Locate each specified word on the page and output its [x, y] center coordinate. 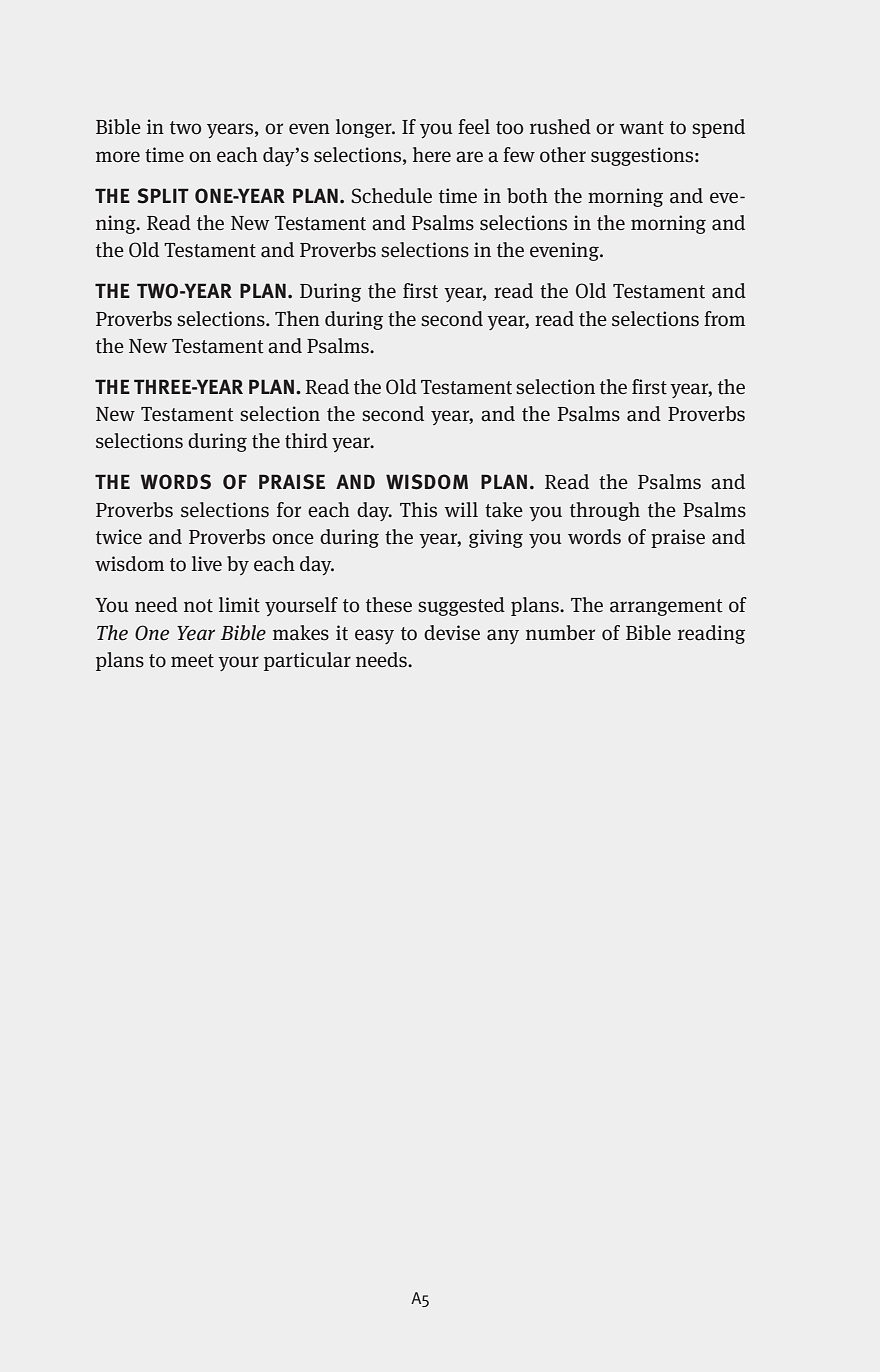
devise [452, 633]
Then [297, 318]
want [641, 128]
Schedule [391, 195]
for [289, 510]
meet [192, 661]
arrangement [666, 607]
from [724, 319]
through [605, 511]
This [418, 510]
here [432, 154]
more [118, 157]
